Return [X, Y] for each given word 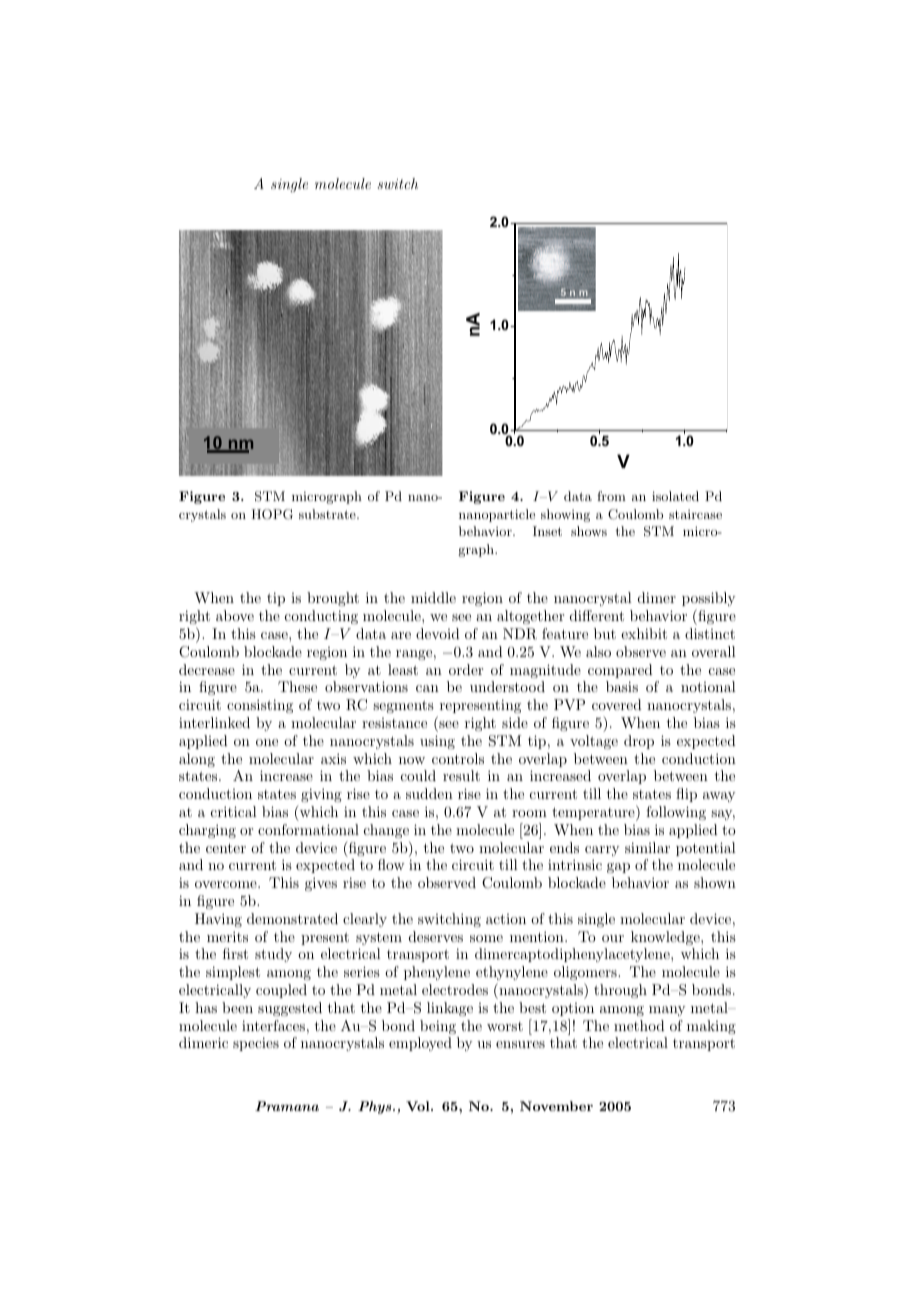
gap [618, 868]
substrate [328, 514]
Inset [547, 531]
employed [420, 1044]
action [506, 919]
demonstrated [292, 918]
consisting [260, 706]
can [427, 688]
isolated [675, 496]
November [556, 1106]
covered [617, 704]
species [256, 1044]
